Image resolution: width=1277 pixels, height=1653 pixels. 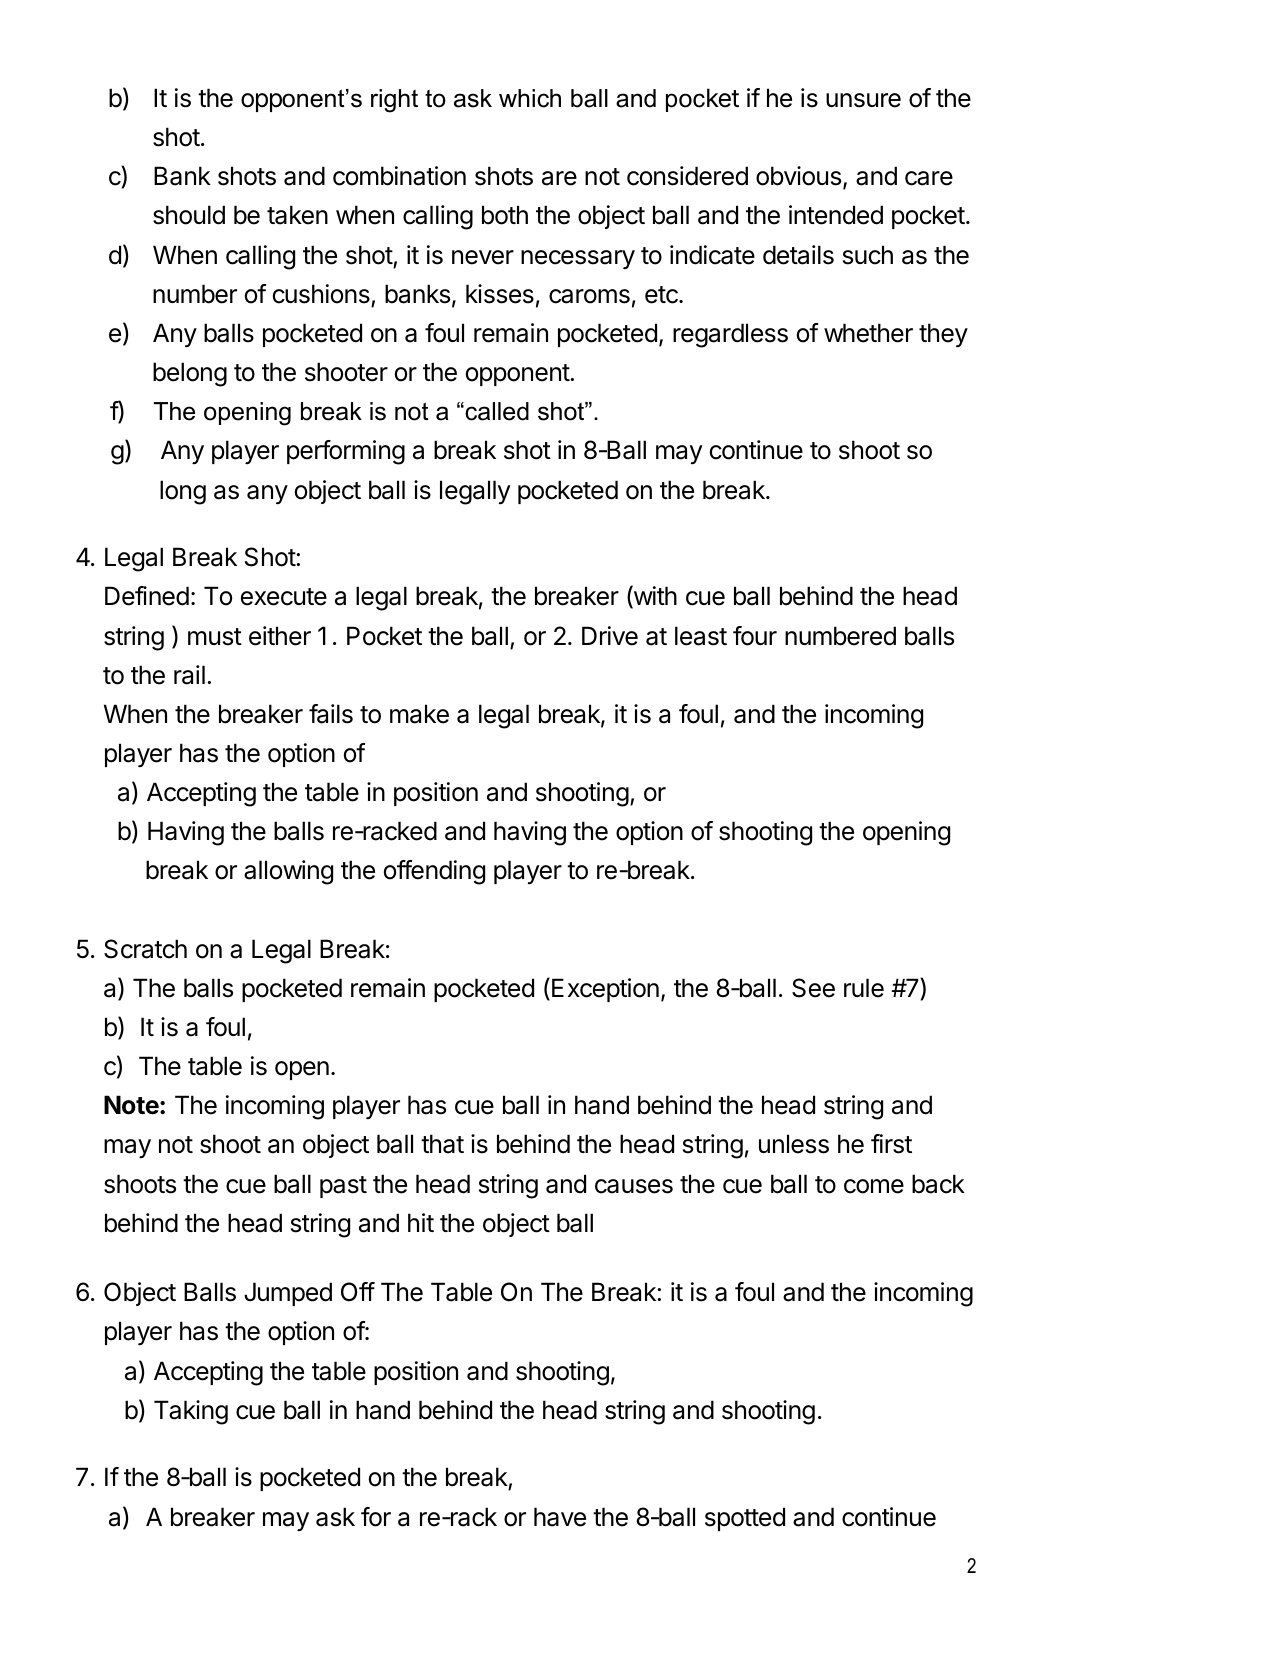 I want to click on which, so click(x=530, y=98).
